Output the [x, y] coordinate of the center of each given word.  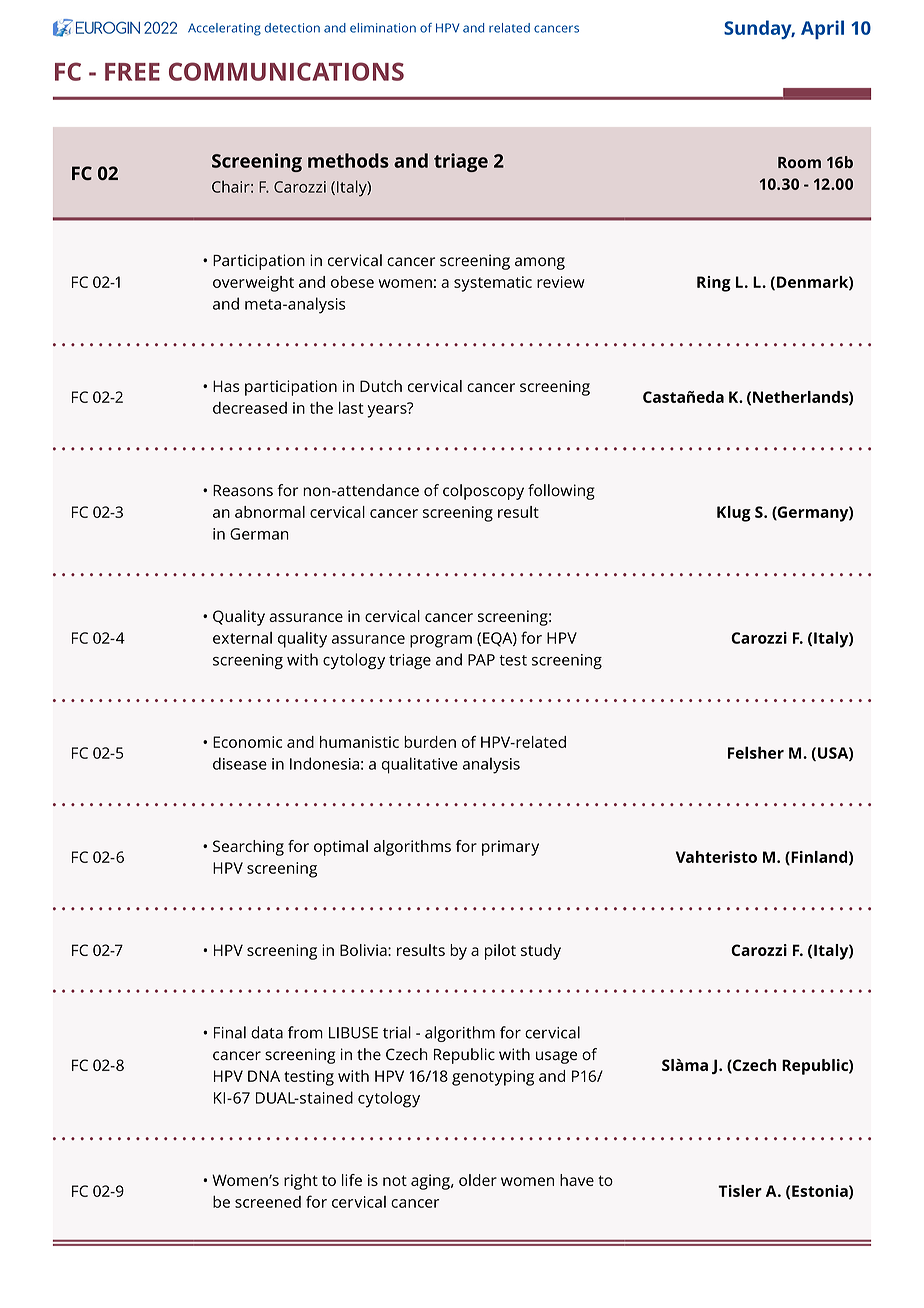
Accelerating [224, 29]
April [822, 29]
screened [268, 1202]
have [577, 1180]
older [478, 1180]
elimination [383, 28]
